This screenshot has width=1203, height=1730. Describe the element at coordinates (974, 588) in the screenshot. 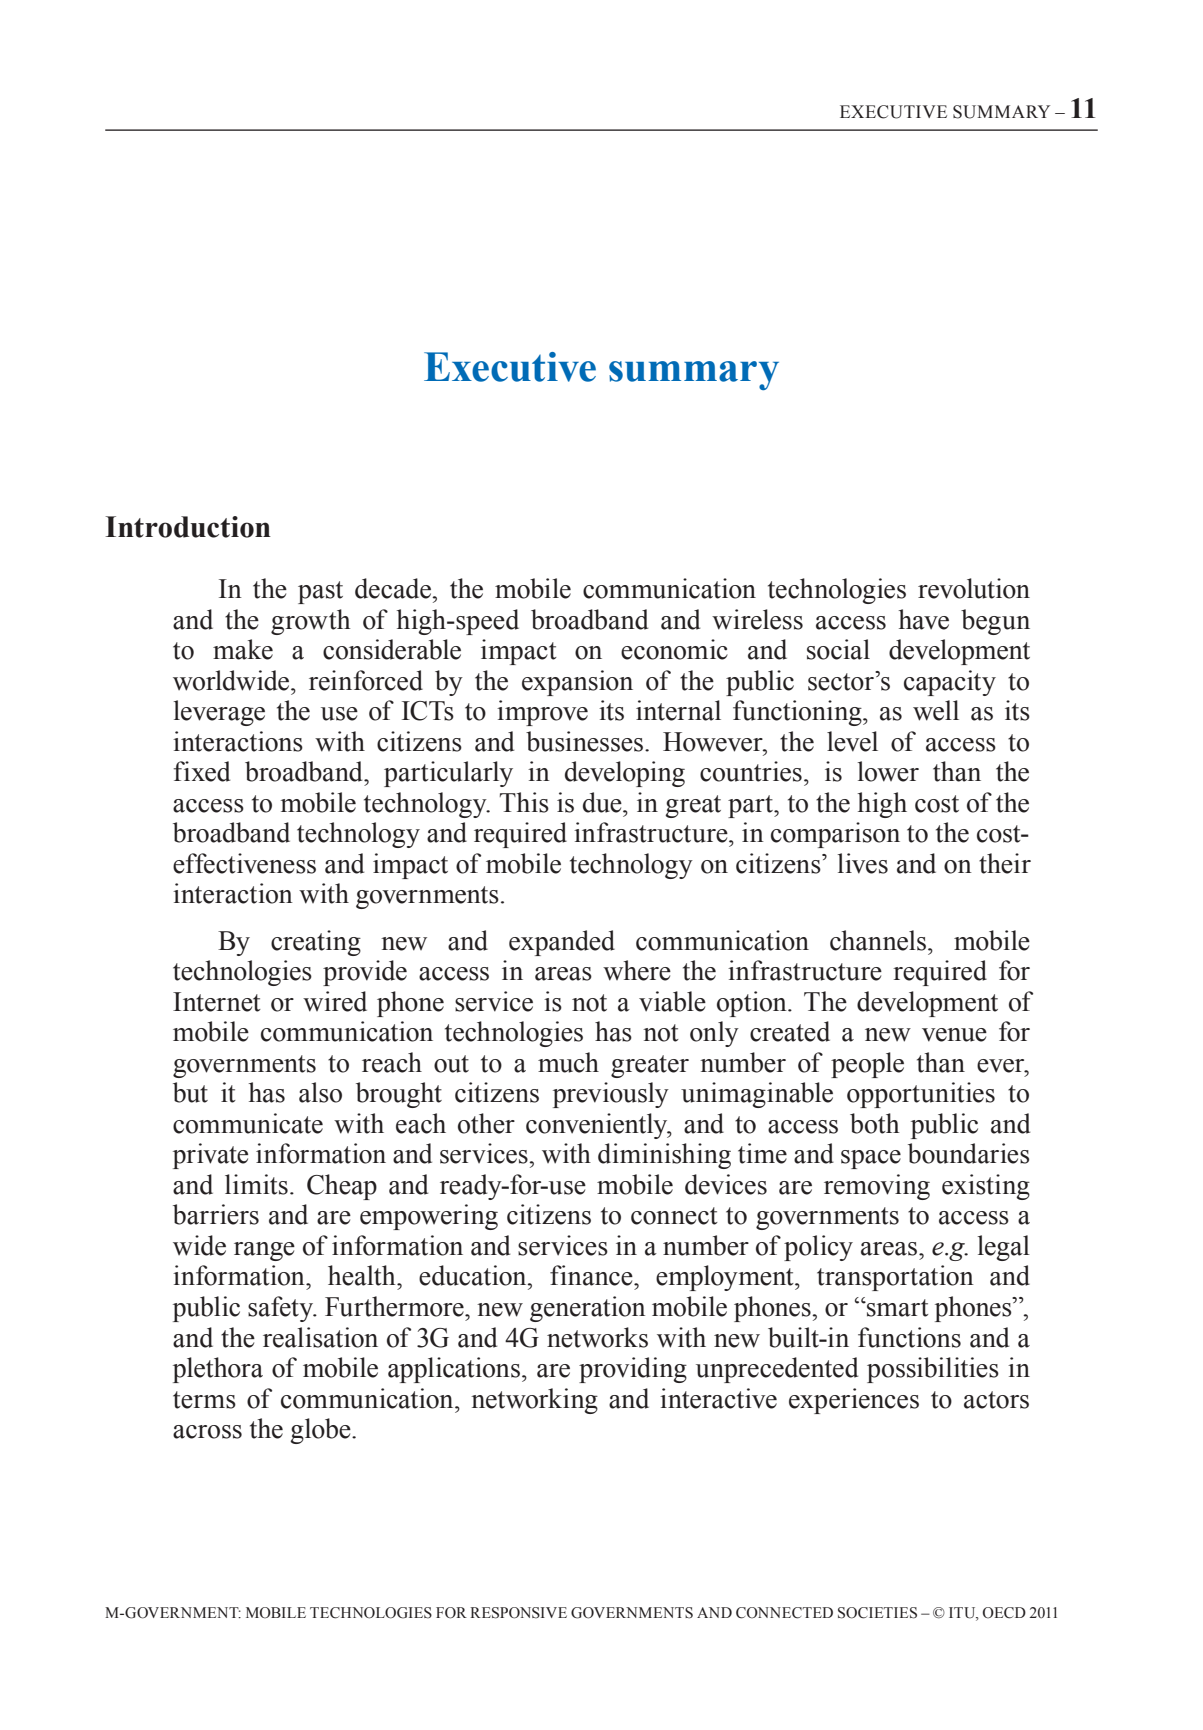

I see `revolution` at that location.
